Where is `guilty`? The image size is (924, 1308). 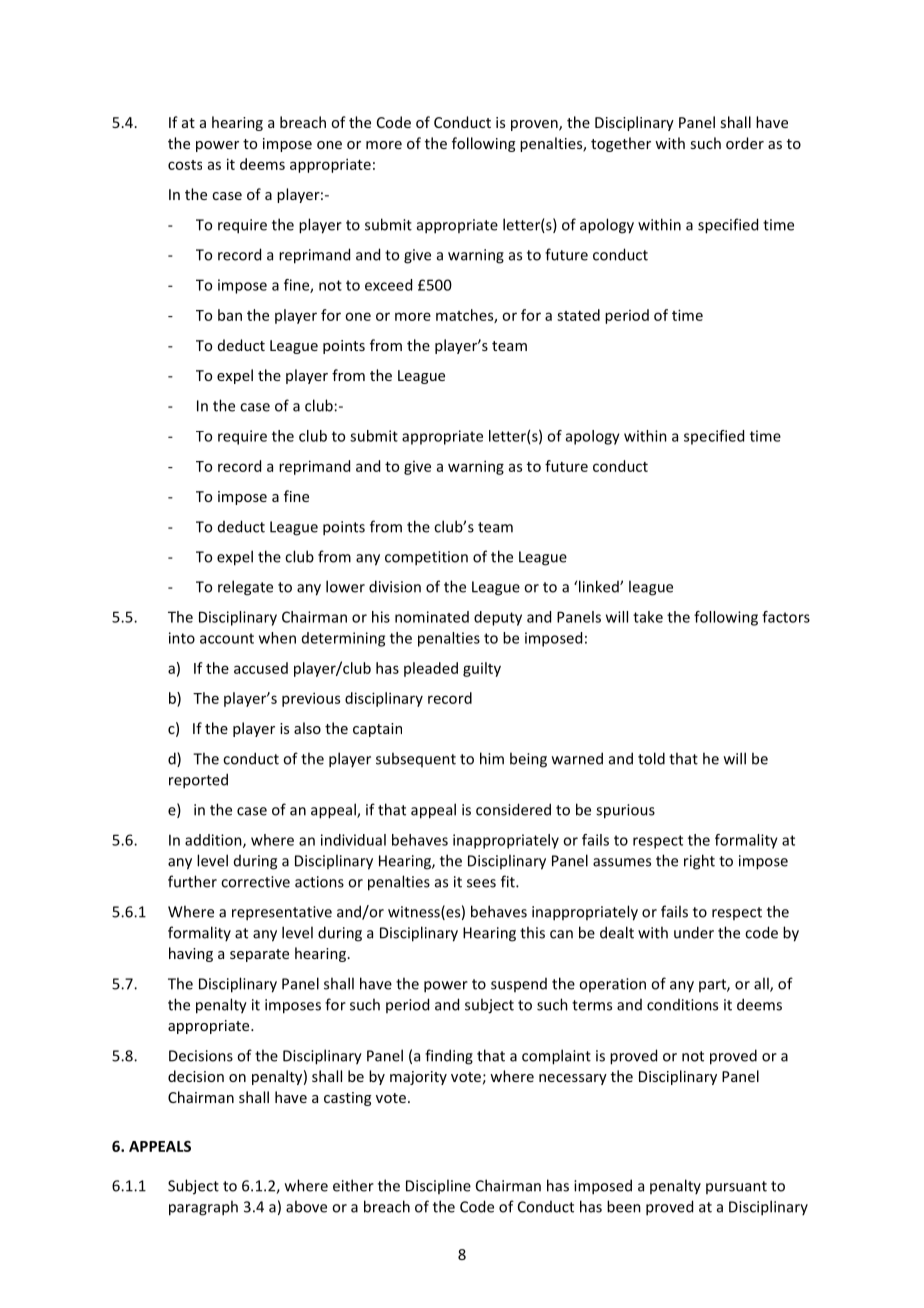 guilty is located at coordinates (482, 669).
